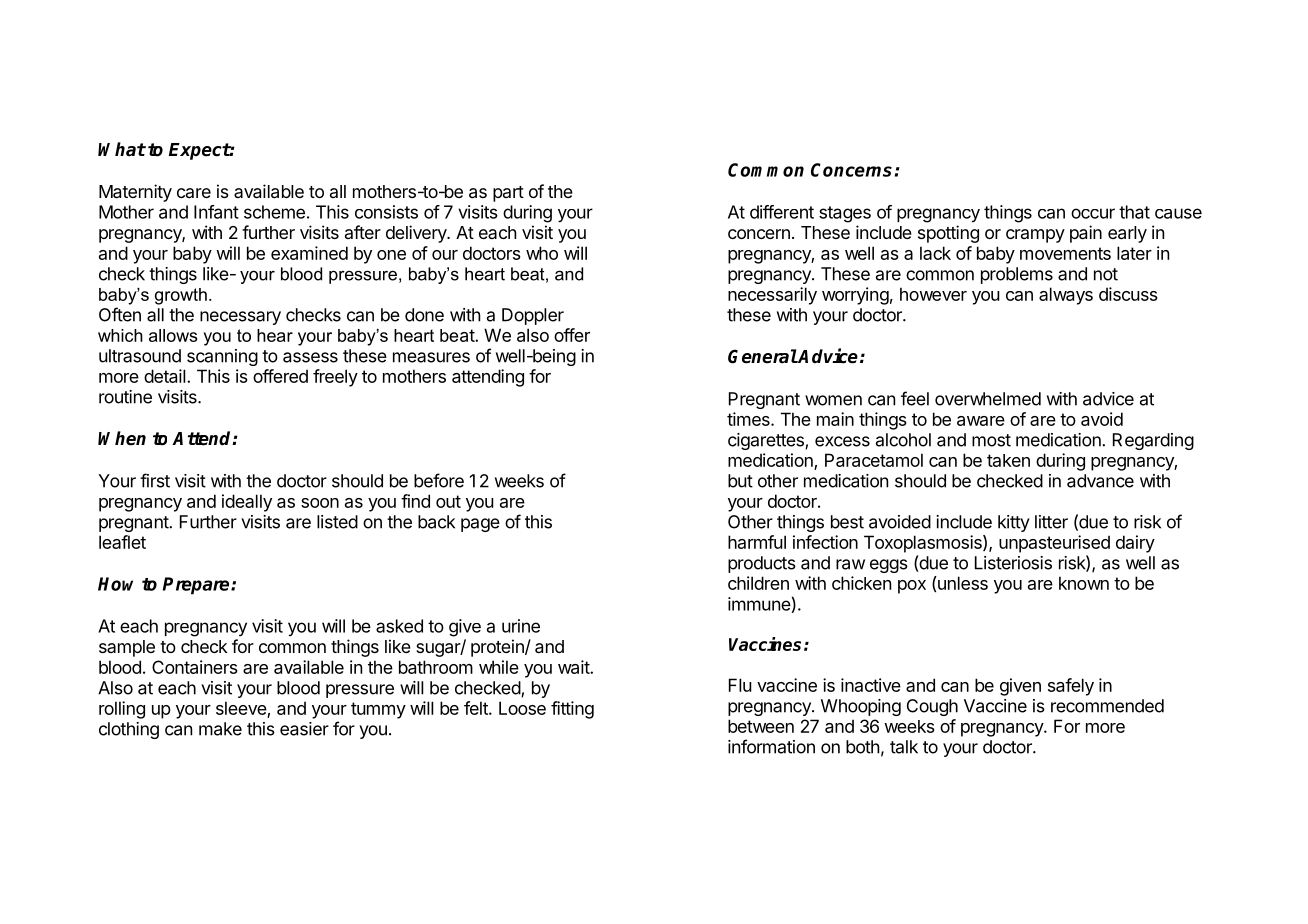 This screenshot has height=924, width=1308. What do you see at coordinates (763, 356) in the screenshot?
I see `General` at bounding box center [763, 356].
